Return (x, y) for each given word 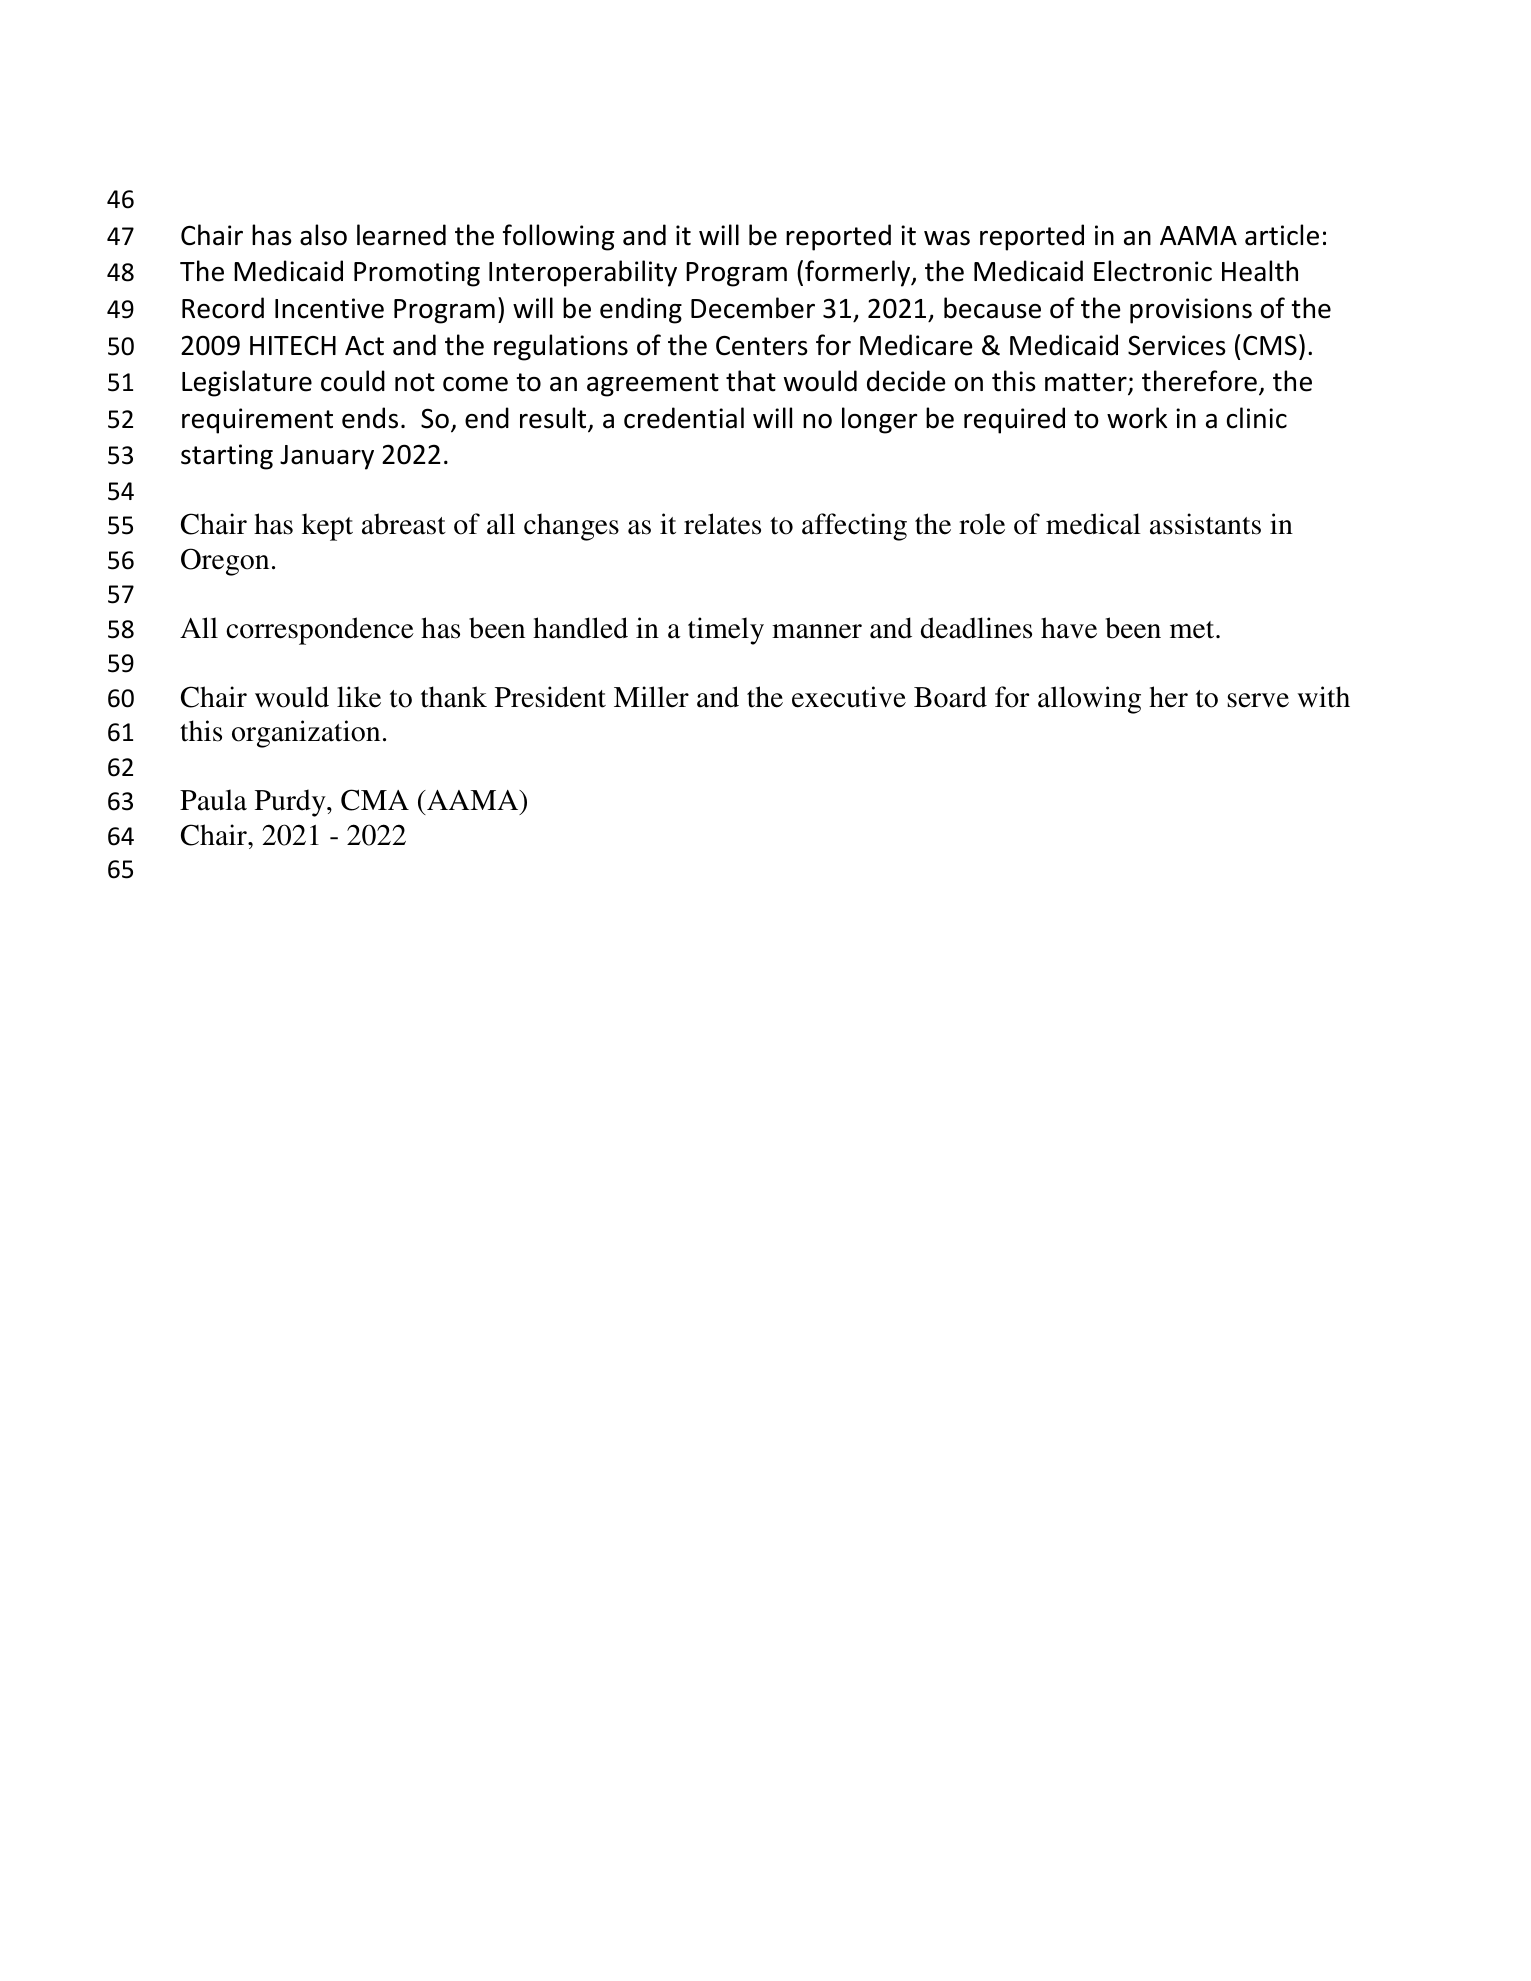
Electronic (1153, 271)
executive (849, 697)
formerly (859, 273)
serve (1258, 700)
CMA (375, 800)
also (323, 235)
